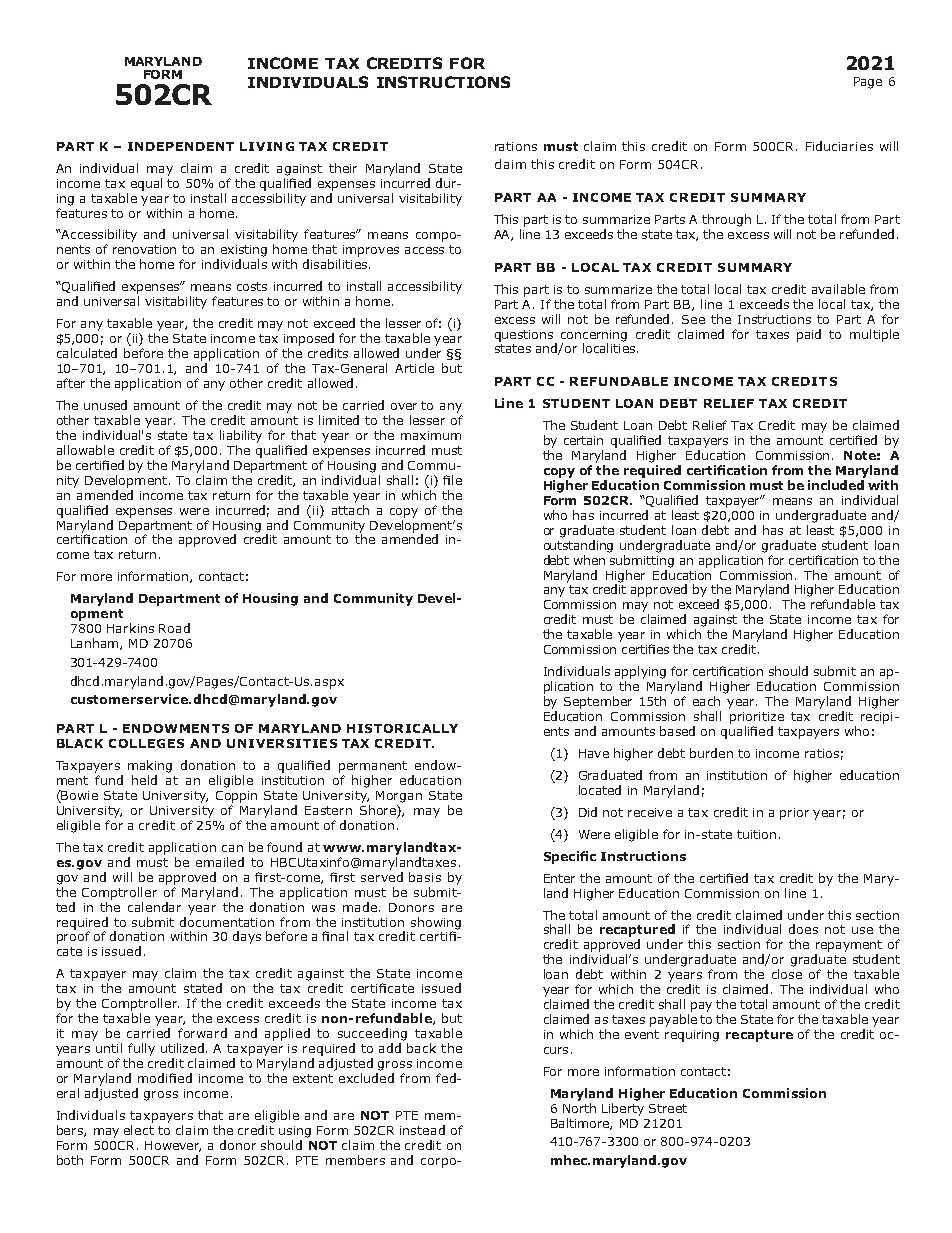 Image resolution: width=952 pixels, height=1233 pixels. I want to click on outstanding, so click(578, 546).
